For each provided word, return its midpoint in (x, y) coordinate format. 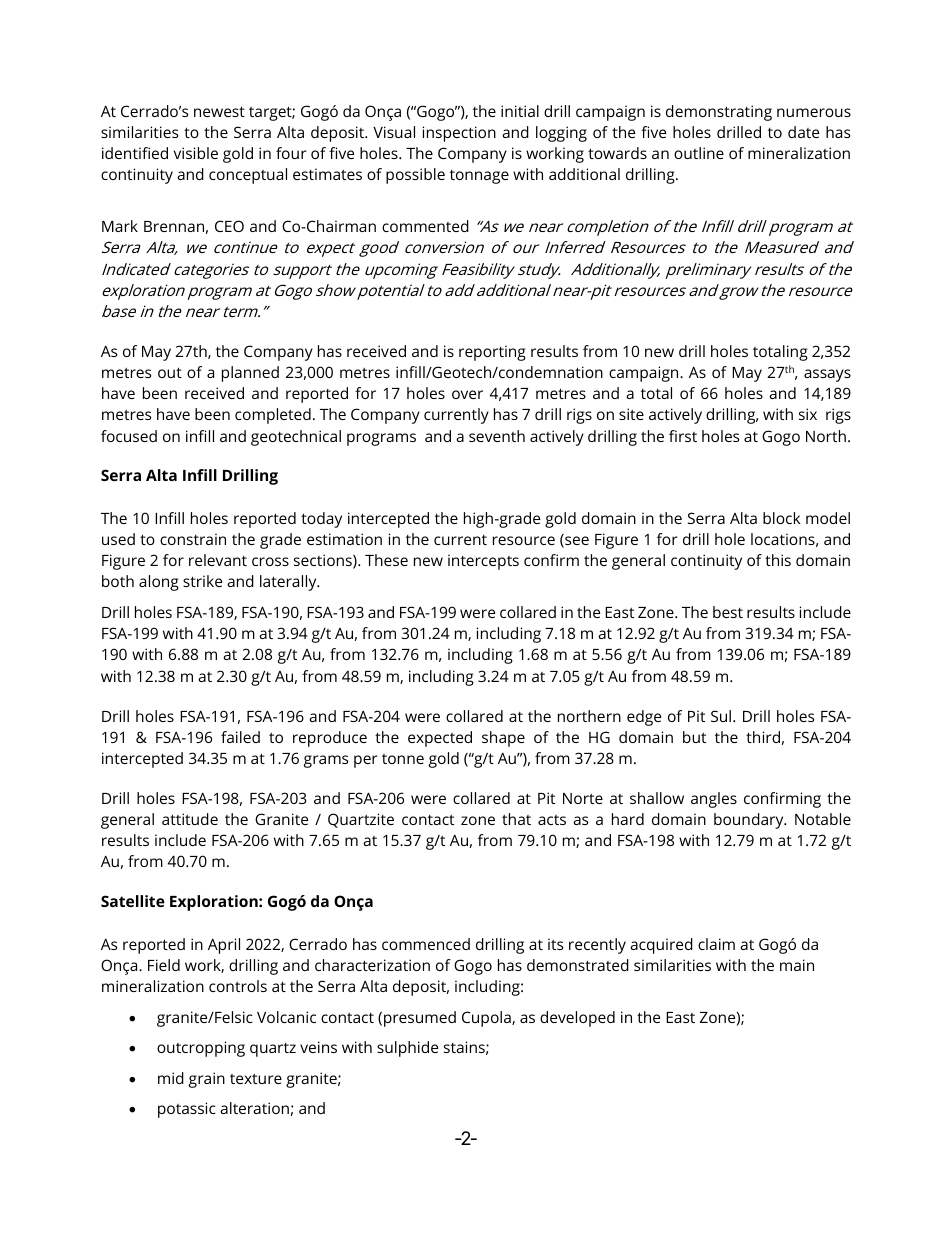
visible (196, 153)
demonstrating (719, 113)
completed (273, 416)
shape (503, 739)
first (683, 436)
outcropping (201, 1049)
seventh (497, 436)
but (694, 737)
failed (240, 737)
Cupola (487, 1019)
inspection (459, 134)
